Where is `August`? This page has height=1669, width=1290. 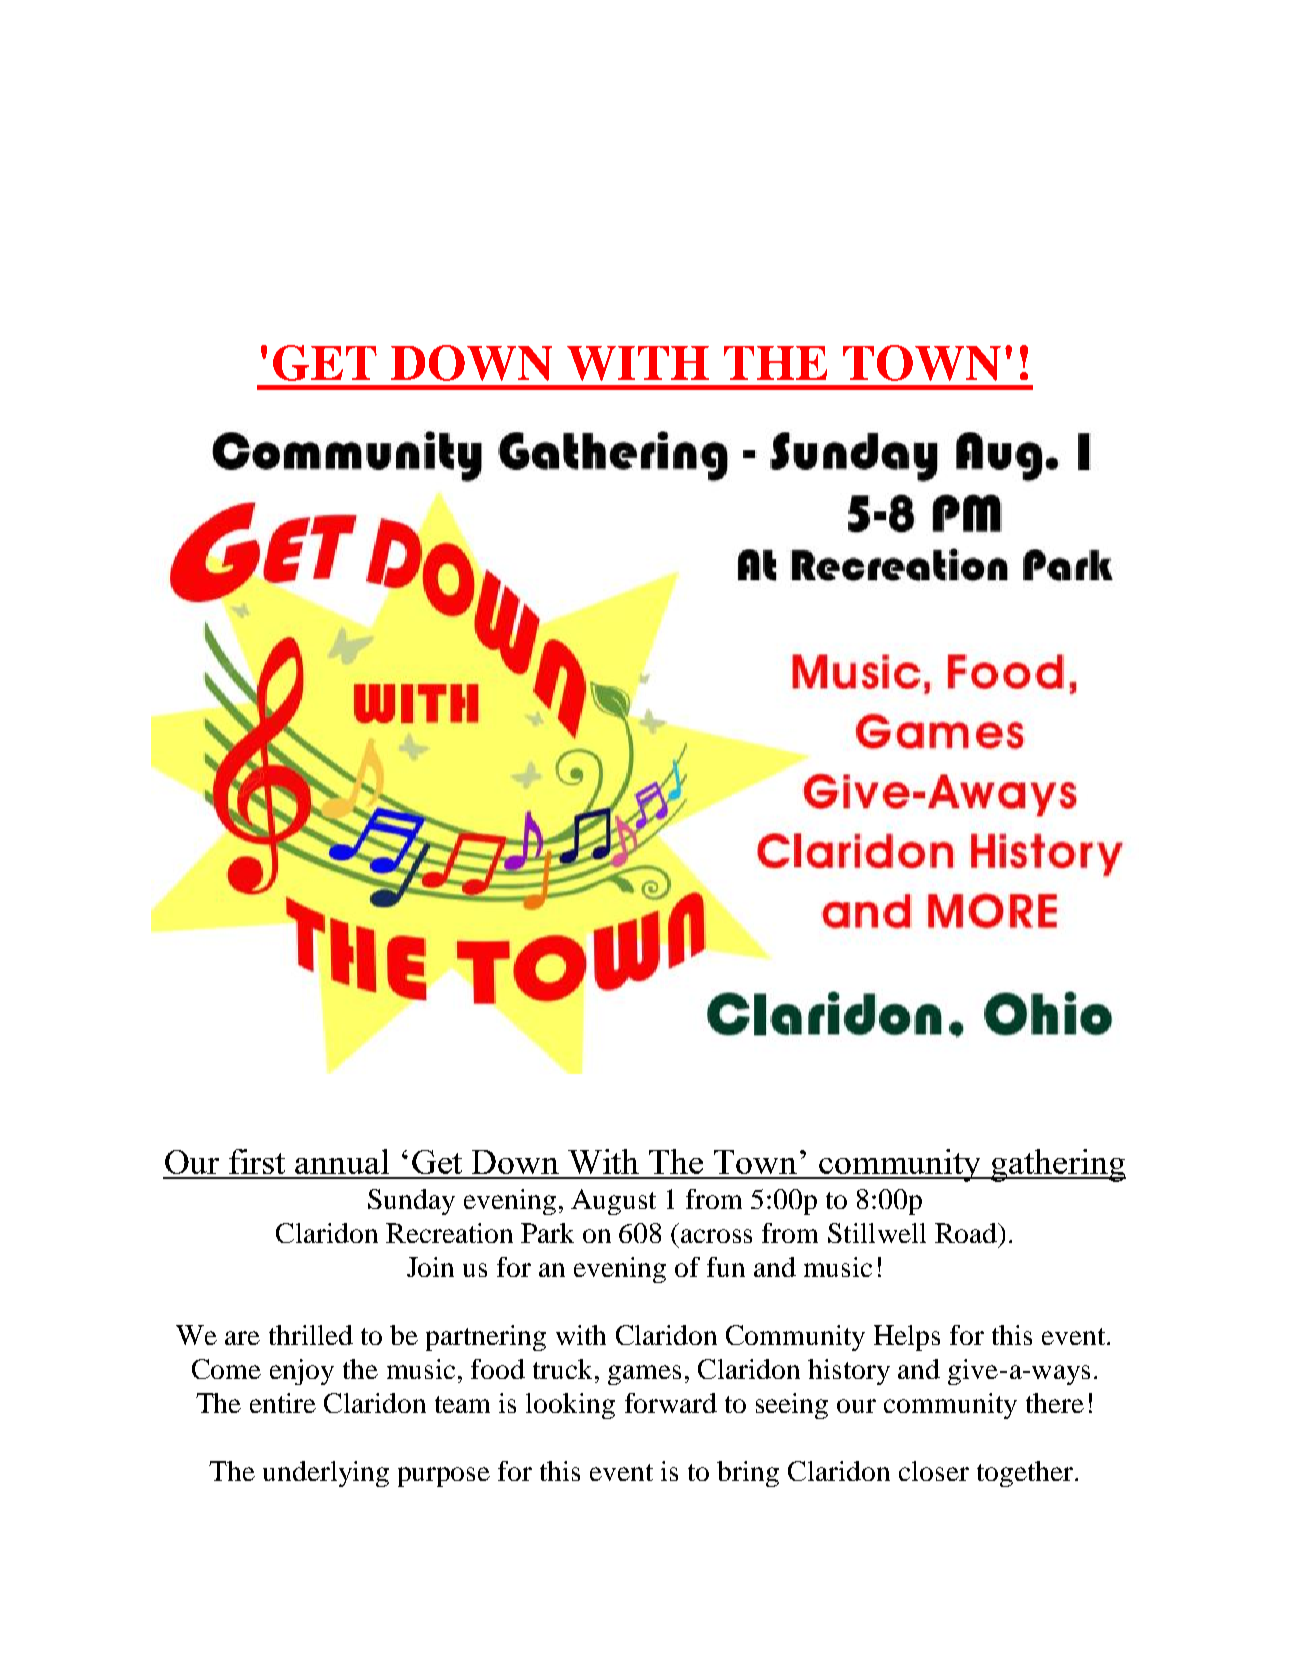 August is located at coordinates (613, 1202).
